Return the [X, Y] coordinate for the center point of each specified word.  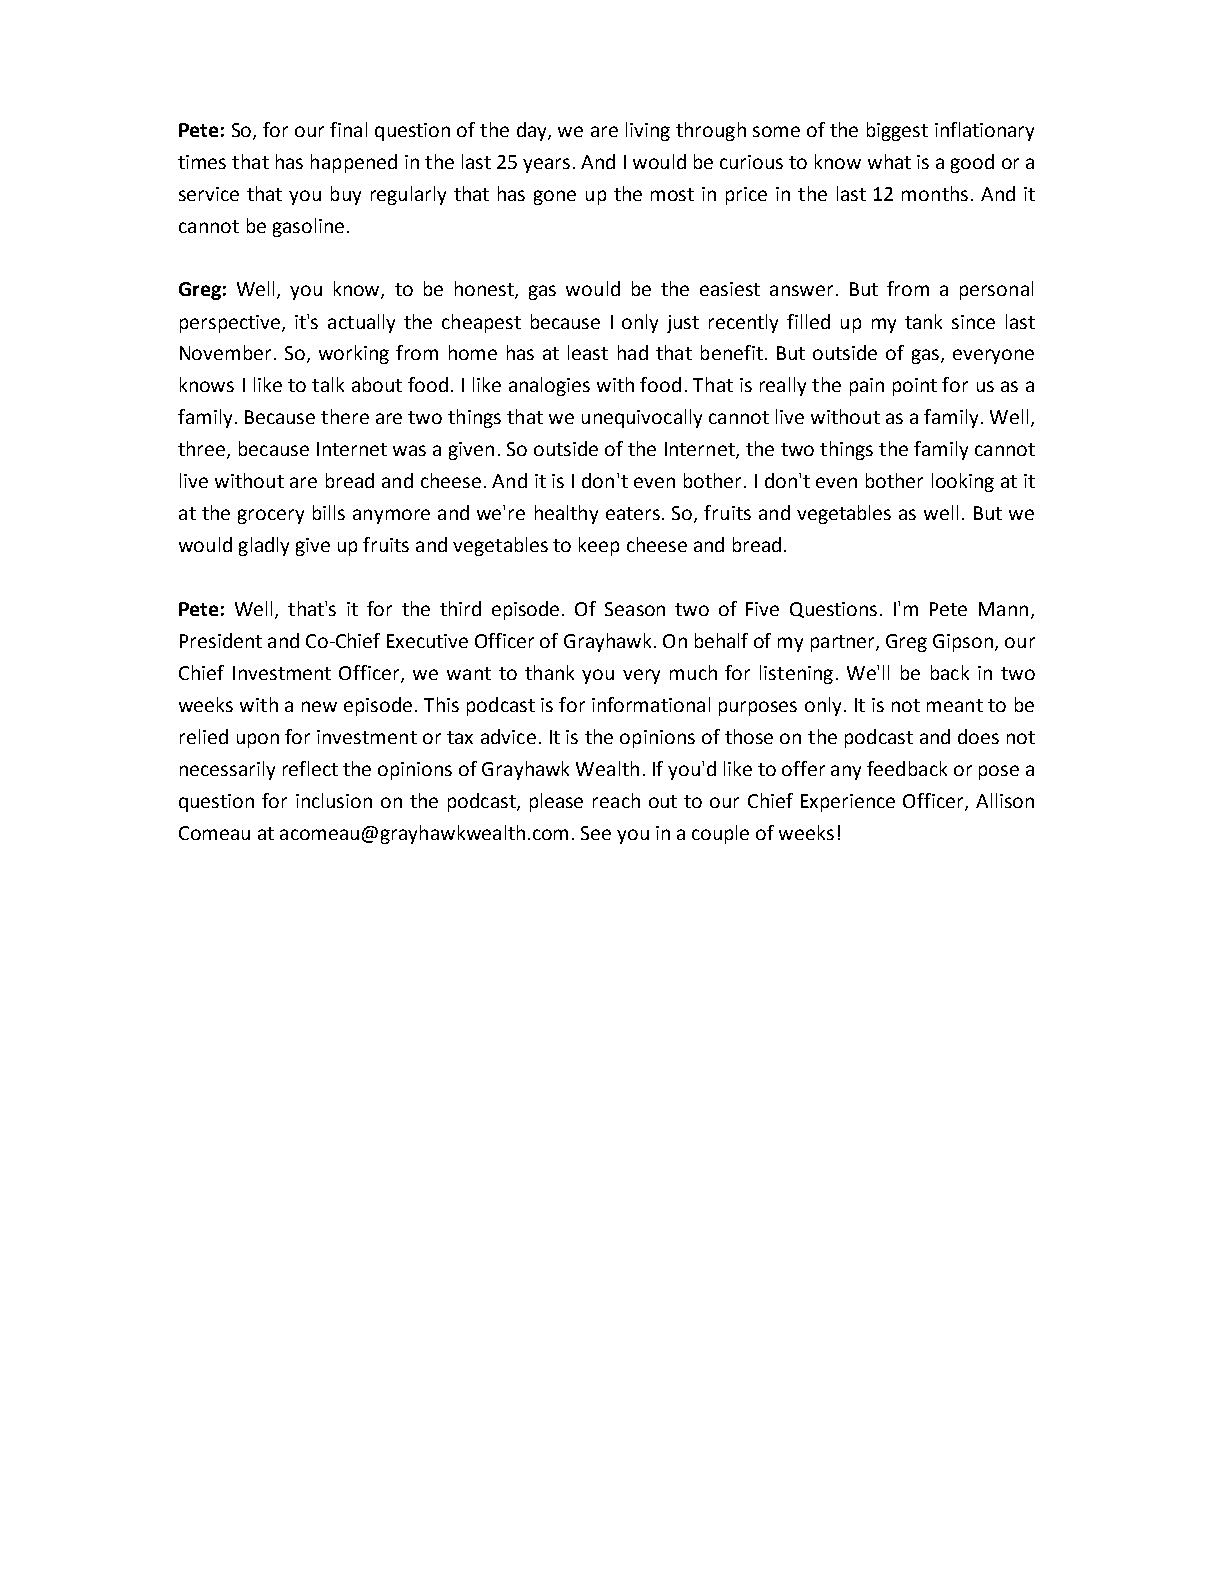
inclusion [334, 800]
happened [354, 163]
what [889, 161]
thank [549, 672]
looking [963, 482]
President [221, 640]
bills [329, 512]
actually [361, 323]
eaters [633, 513]
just [683, 324]
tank [923, 321]
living [648, 131]
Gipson [964, 643]
